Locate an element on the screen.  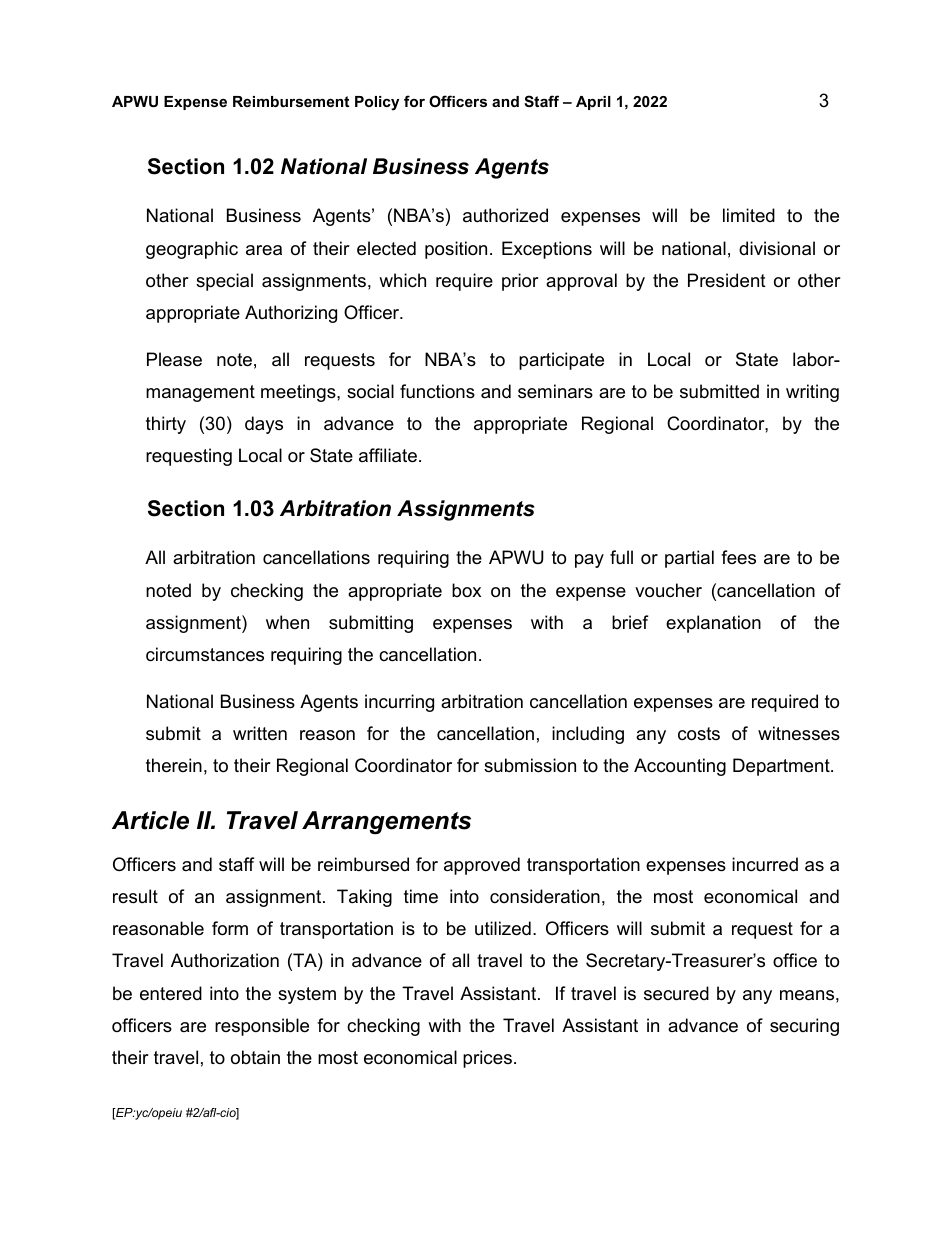
securing is located at coordinates (804, 1027).
